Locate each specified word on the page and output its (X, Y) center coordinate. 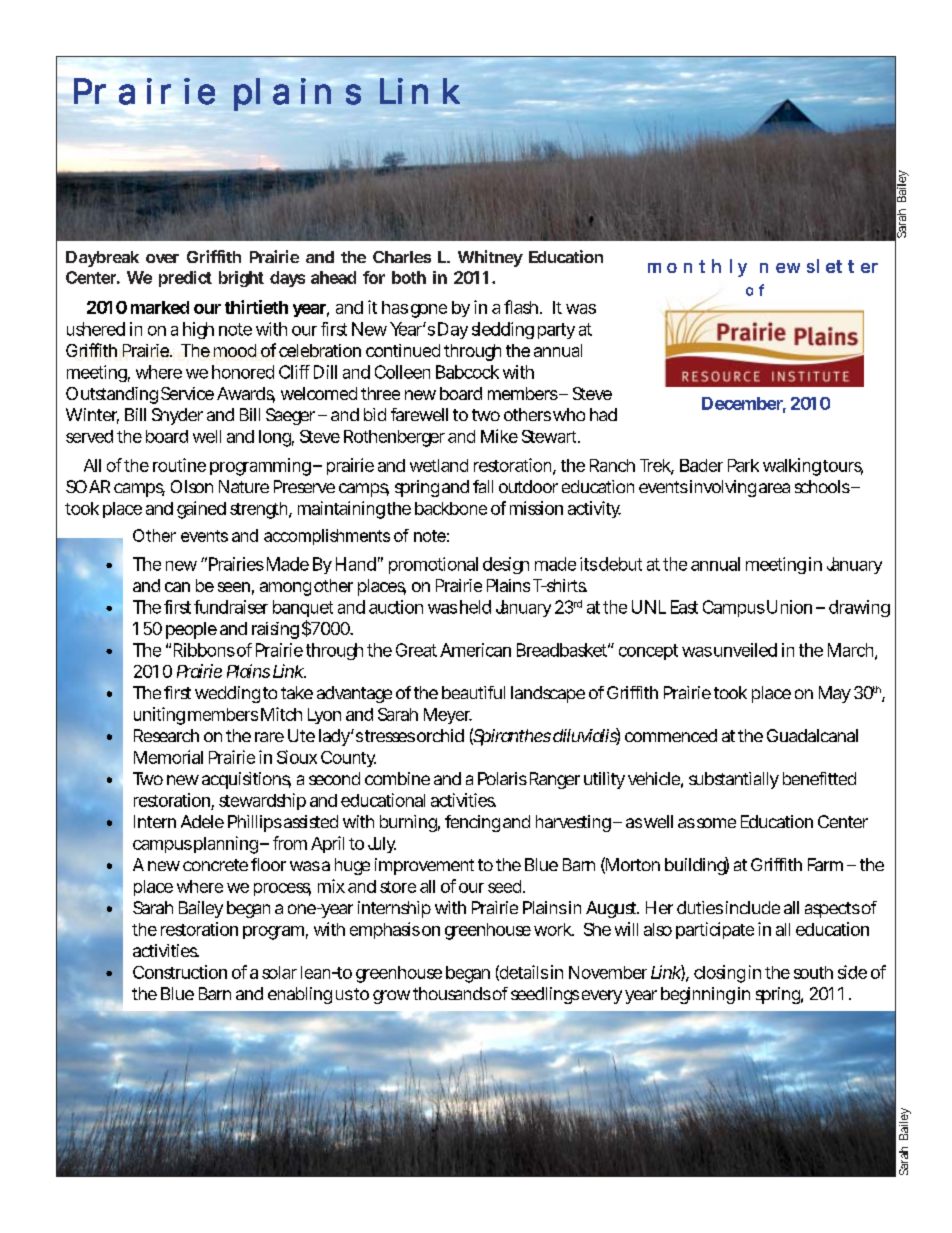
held (475, 607)
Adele (202, 821)
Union (789, 607)
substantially (734, 780)
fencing (472, 823)
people (191, 630)
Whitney (490, 258)
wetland (439, 465)
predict (185, 279)
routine (179, 465)
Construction (180, 972)
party (556, 331)
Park (743, 465)
